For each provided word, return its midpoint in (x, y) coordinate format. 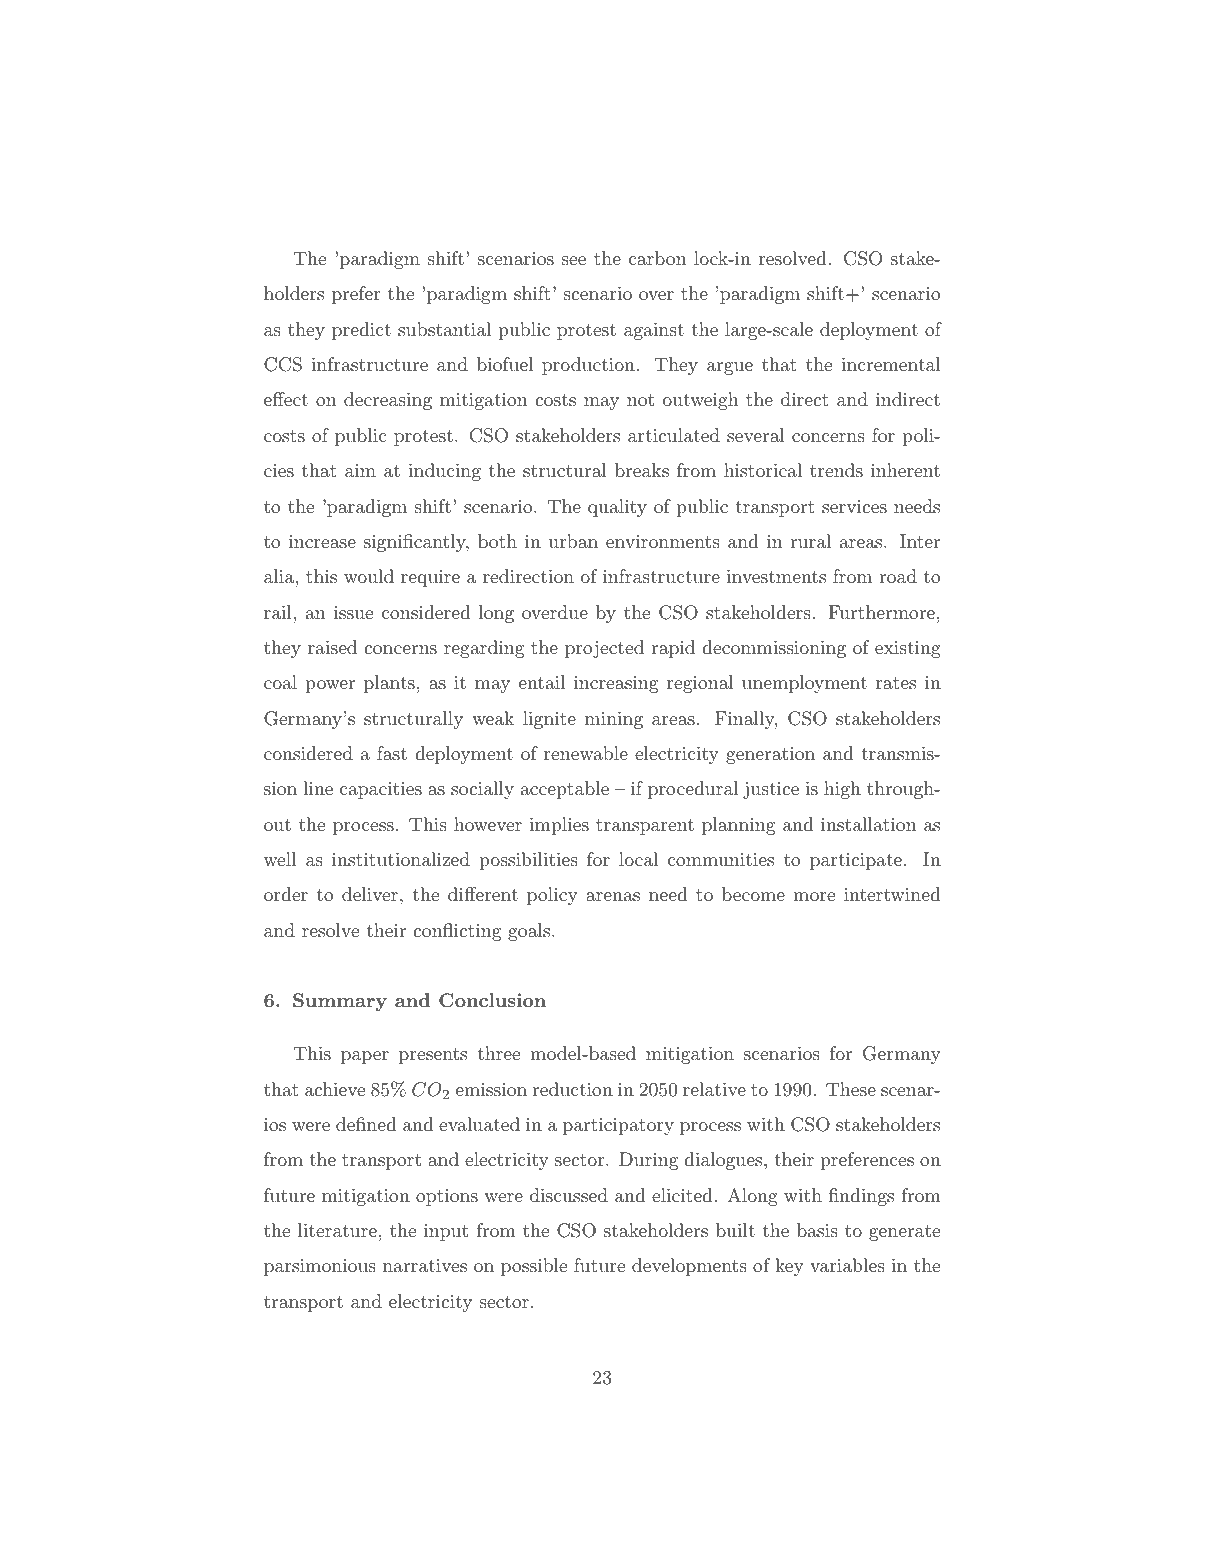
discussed (569, 1195)
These (851, 1089)
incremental (890, 364)
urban (573, 541)
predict (361, 331)
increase (322, 541)
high (842, 790)
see (574, 260)
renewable (586, 753)
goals (529, 932)
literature (337, 1230)
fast (392, 753)
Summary (340, 1002)
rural (810, 541)
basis (817, 1230)
